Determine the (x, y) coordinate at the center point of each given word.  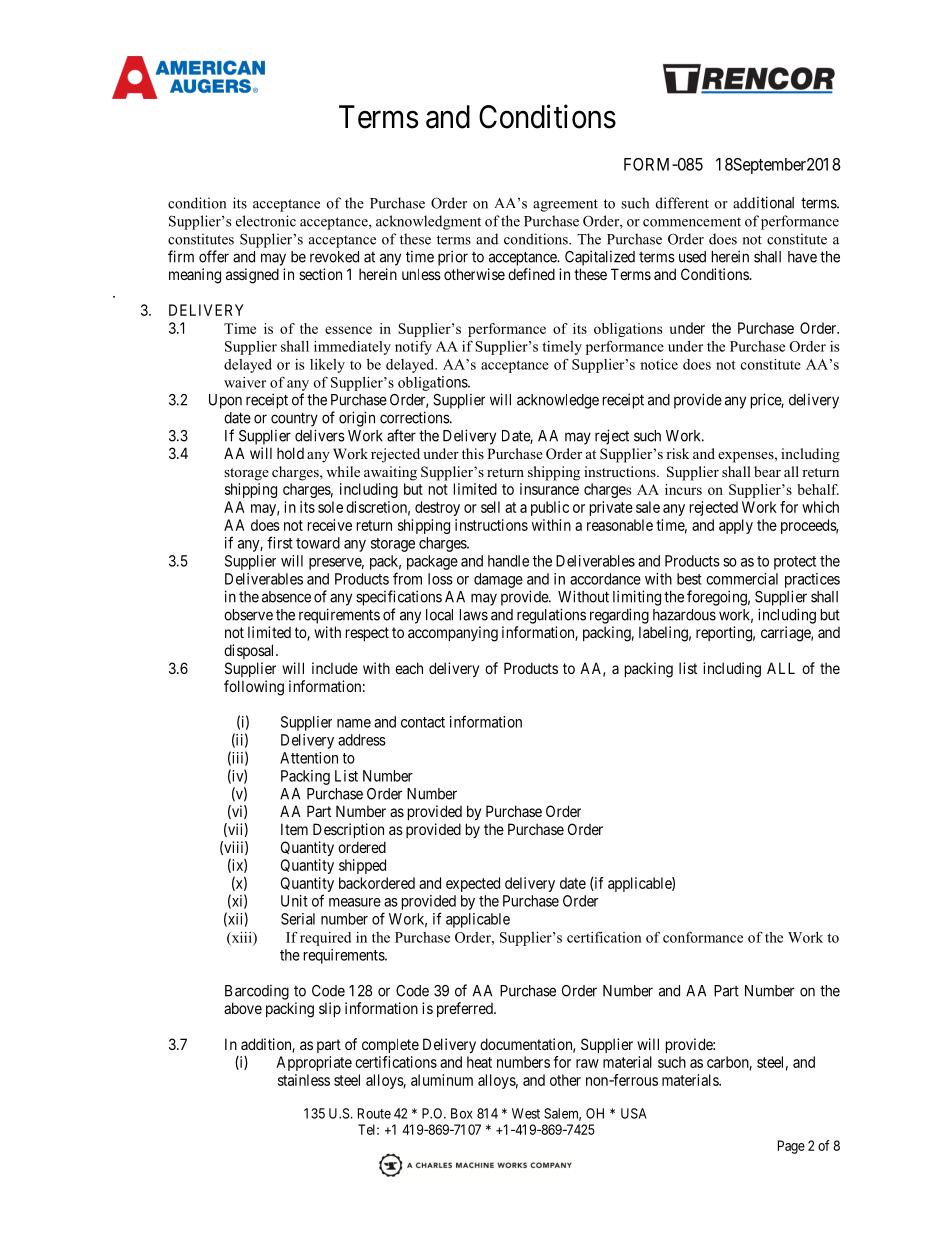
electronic (266, 221)
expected (473, 884)
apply (736, 526)
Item (294, 829)
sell (490, 507)
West (526, 1113)
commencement (692, 222)
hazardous (684, 615)
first (280, 542)
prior (453, 258)
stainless (304, 1080)
